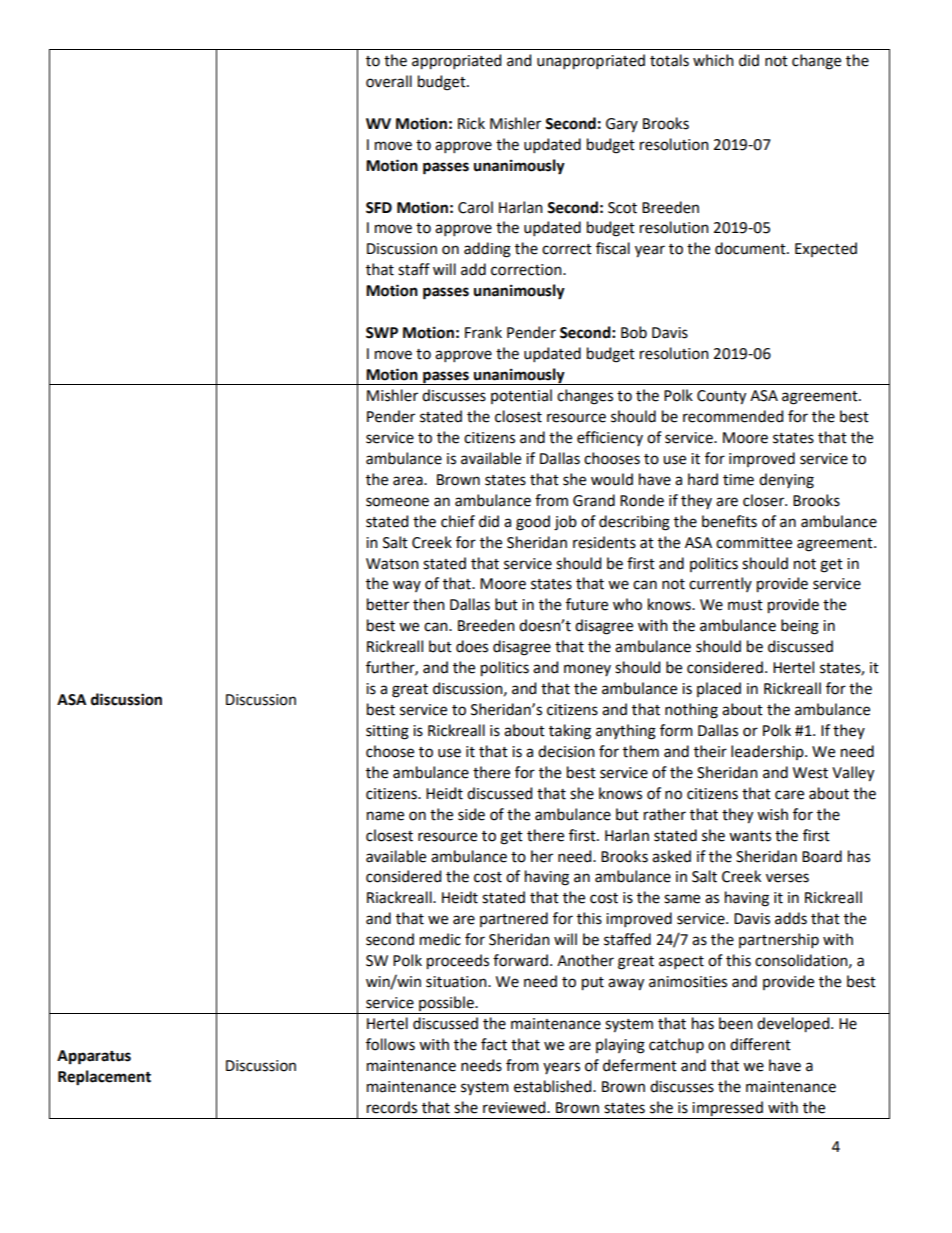 The image size is (952, 1233). What do you see at coordinates (483, 332) in the document?
I see `Frank` at bounding box center [483, 332].
